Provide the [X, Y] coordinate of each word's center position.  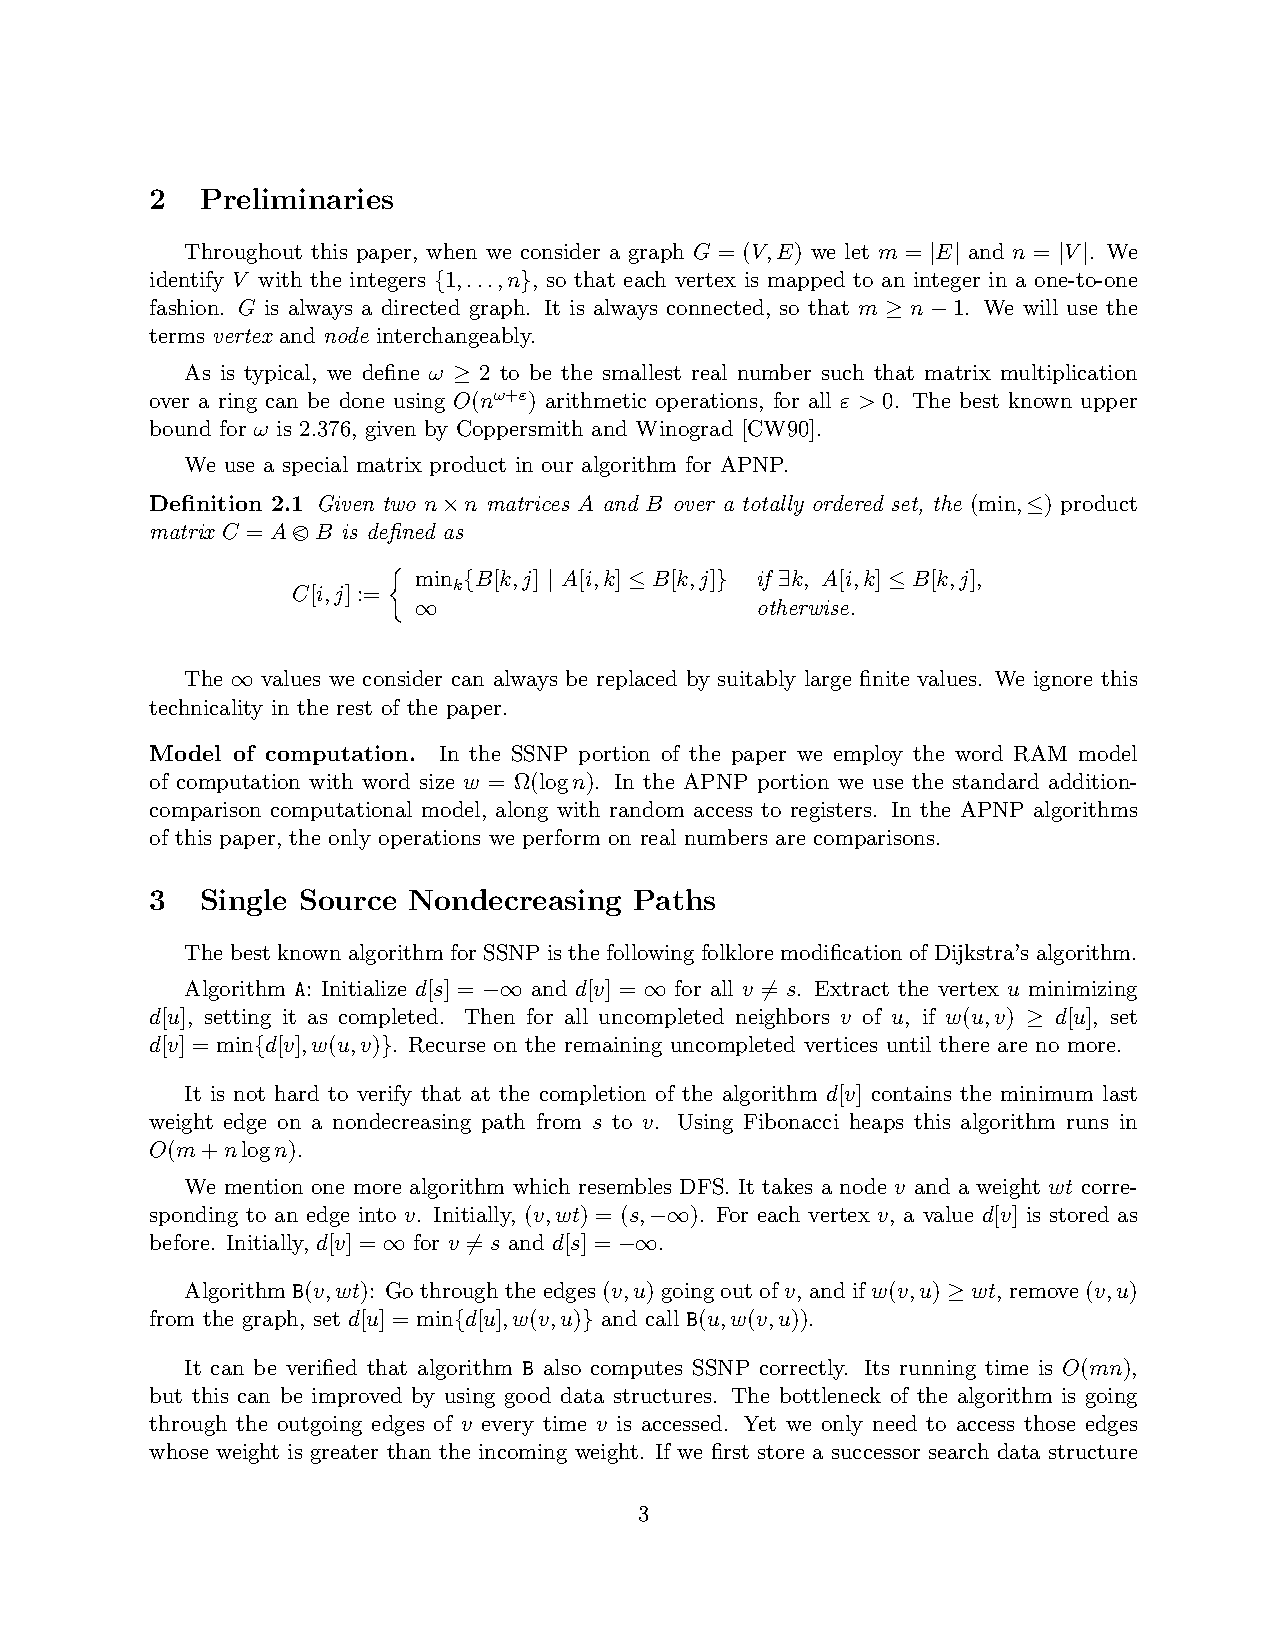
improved [357, 1397]
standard [996, 781]
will [1040, 307]
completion [593, 1095]
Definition [206, 503]
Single [244, 902]
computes [636, 1370]
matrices [528, 503]
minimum [1047, 1093]
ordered [848, 503]
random [647, 809]
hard [297, 1093]
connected [715, 307]
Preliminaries [297, 198]
